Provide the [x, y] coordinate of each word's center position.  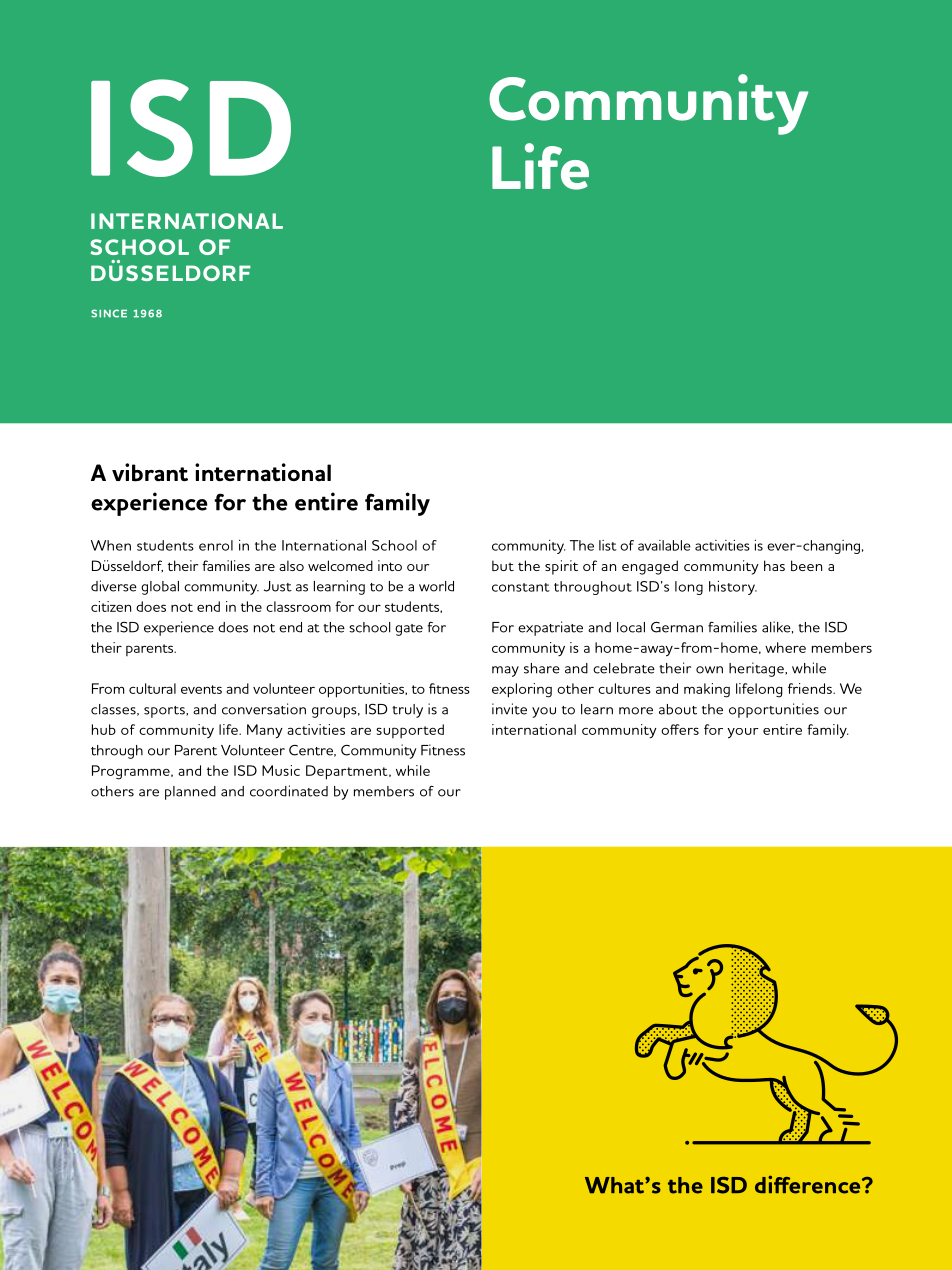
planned [190, 793]
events [201, 689]
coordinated [289, 791]
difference [809, 1184]
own [709, 670]
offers [680, 729]
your [742, 733]
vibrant [150, 472]
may [505, 671]
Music [281, 770]
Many [265, 731]
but [503, 565]
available [664, 545]
